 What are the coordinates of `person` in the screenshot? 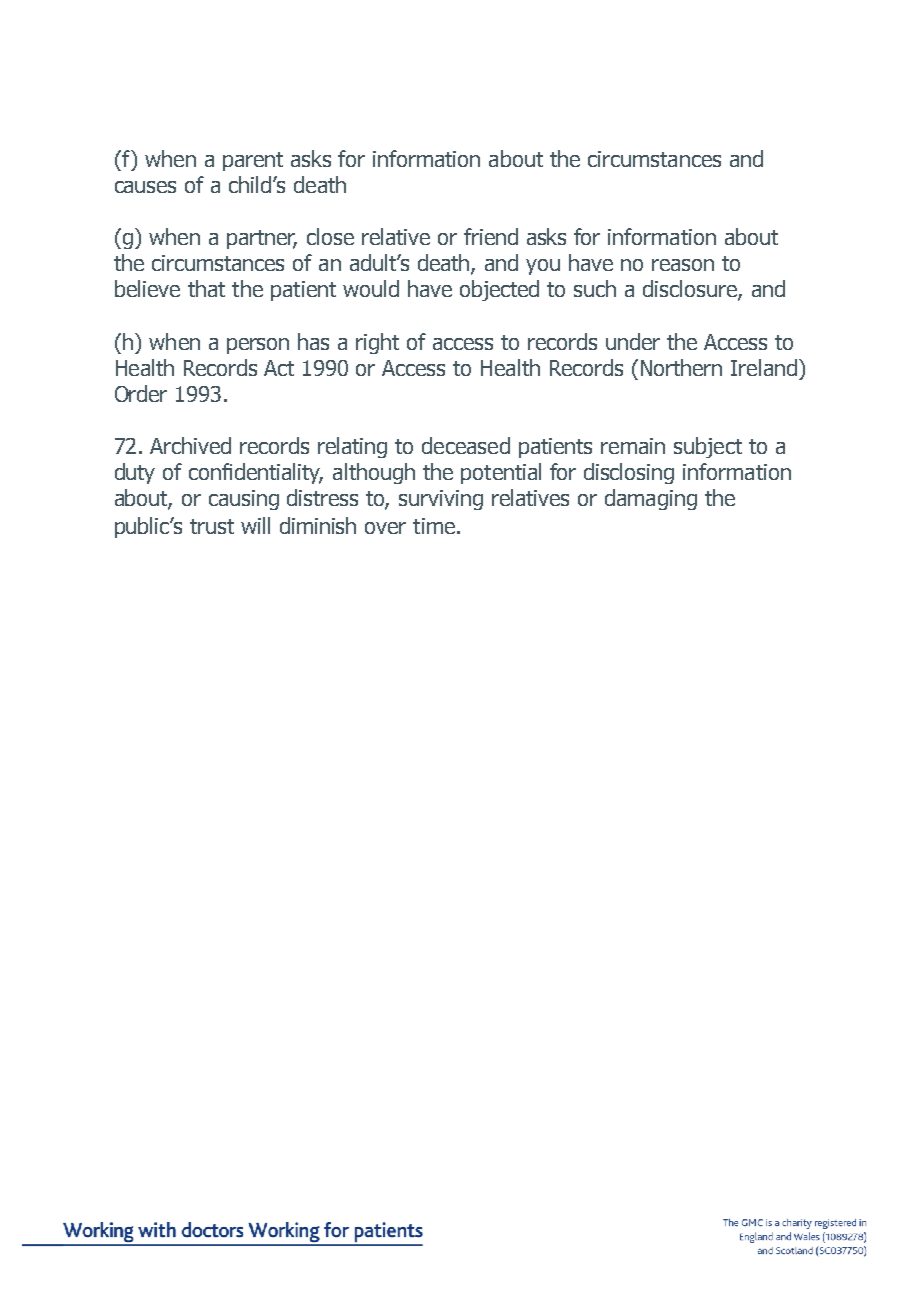 It's located at (258, 346).
